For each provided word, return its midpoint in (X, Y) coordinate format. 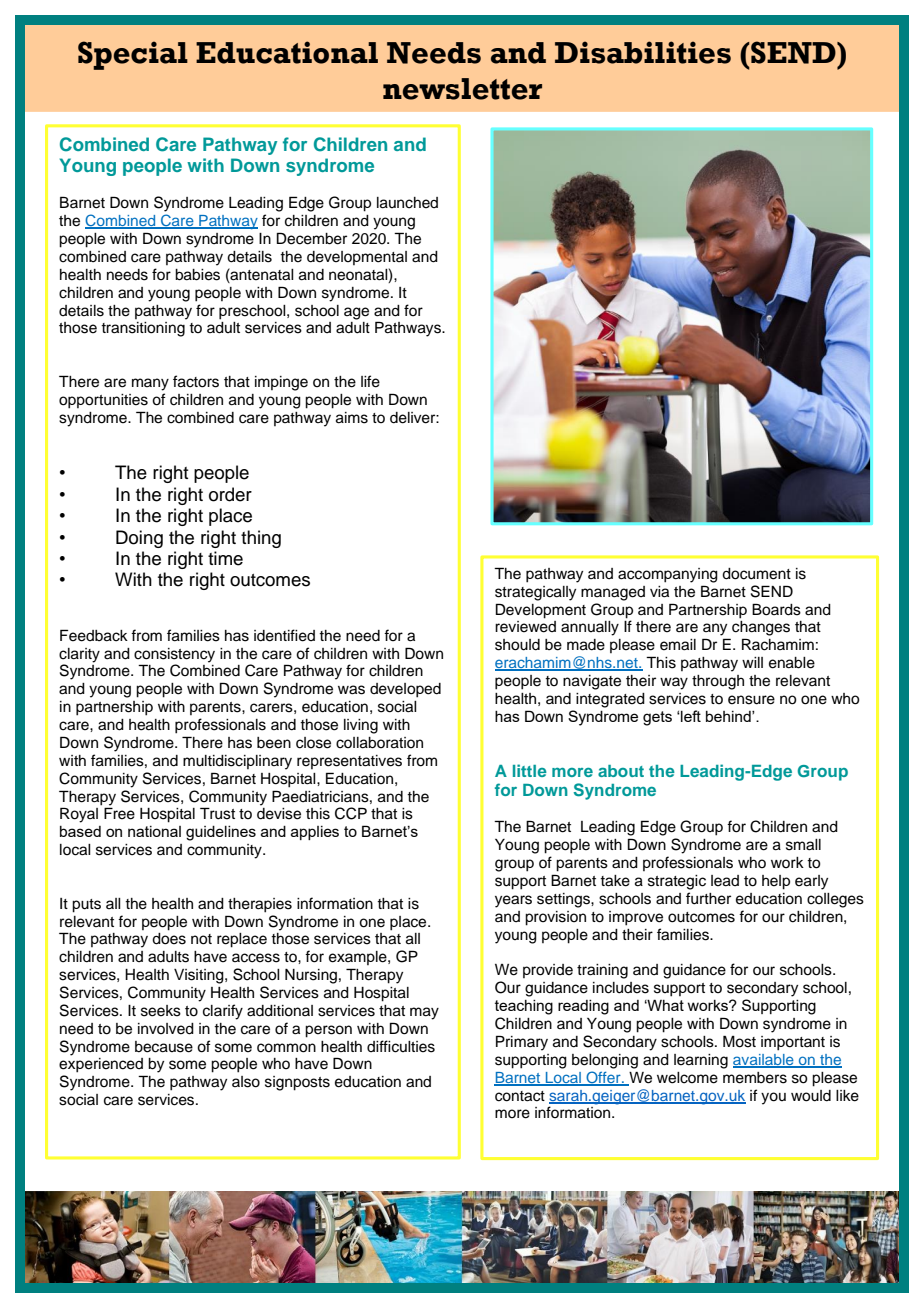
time (225, 558)
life (370, 381)
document (756, 574)
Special (133, 55)
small (803, 845)
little (530, 770)
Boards (776, 609)
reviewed (525, 627)
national (154, 831)
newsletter (462, 89)
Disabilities (643, 52)
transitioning (143, 329)
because (164, 1047)
